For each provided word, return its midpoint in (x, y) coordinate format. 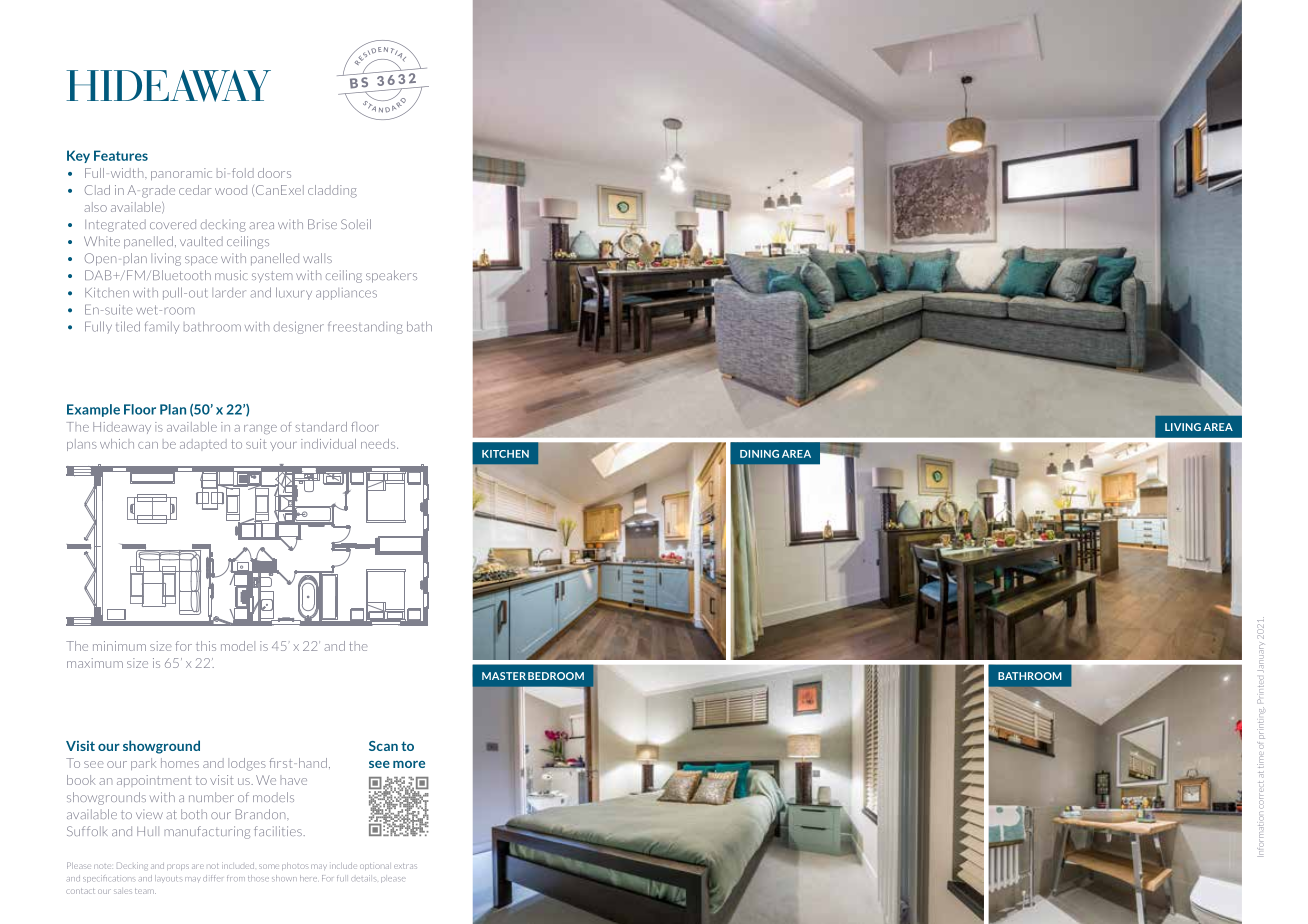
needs (379, 444)
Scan (383, 746)
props (178, 867)
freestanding (365, 327)
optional (374, 867)
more (409, 764)
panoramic (181, 174)
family (162, 327)
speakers (391, 276)
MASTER (504, 676)
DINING (759, 454)
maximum (95, 663)
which (117, 444)
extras (405, 866)
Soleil (356, 224)
